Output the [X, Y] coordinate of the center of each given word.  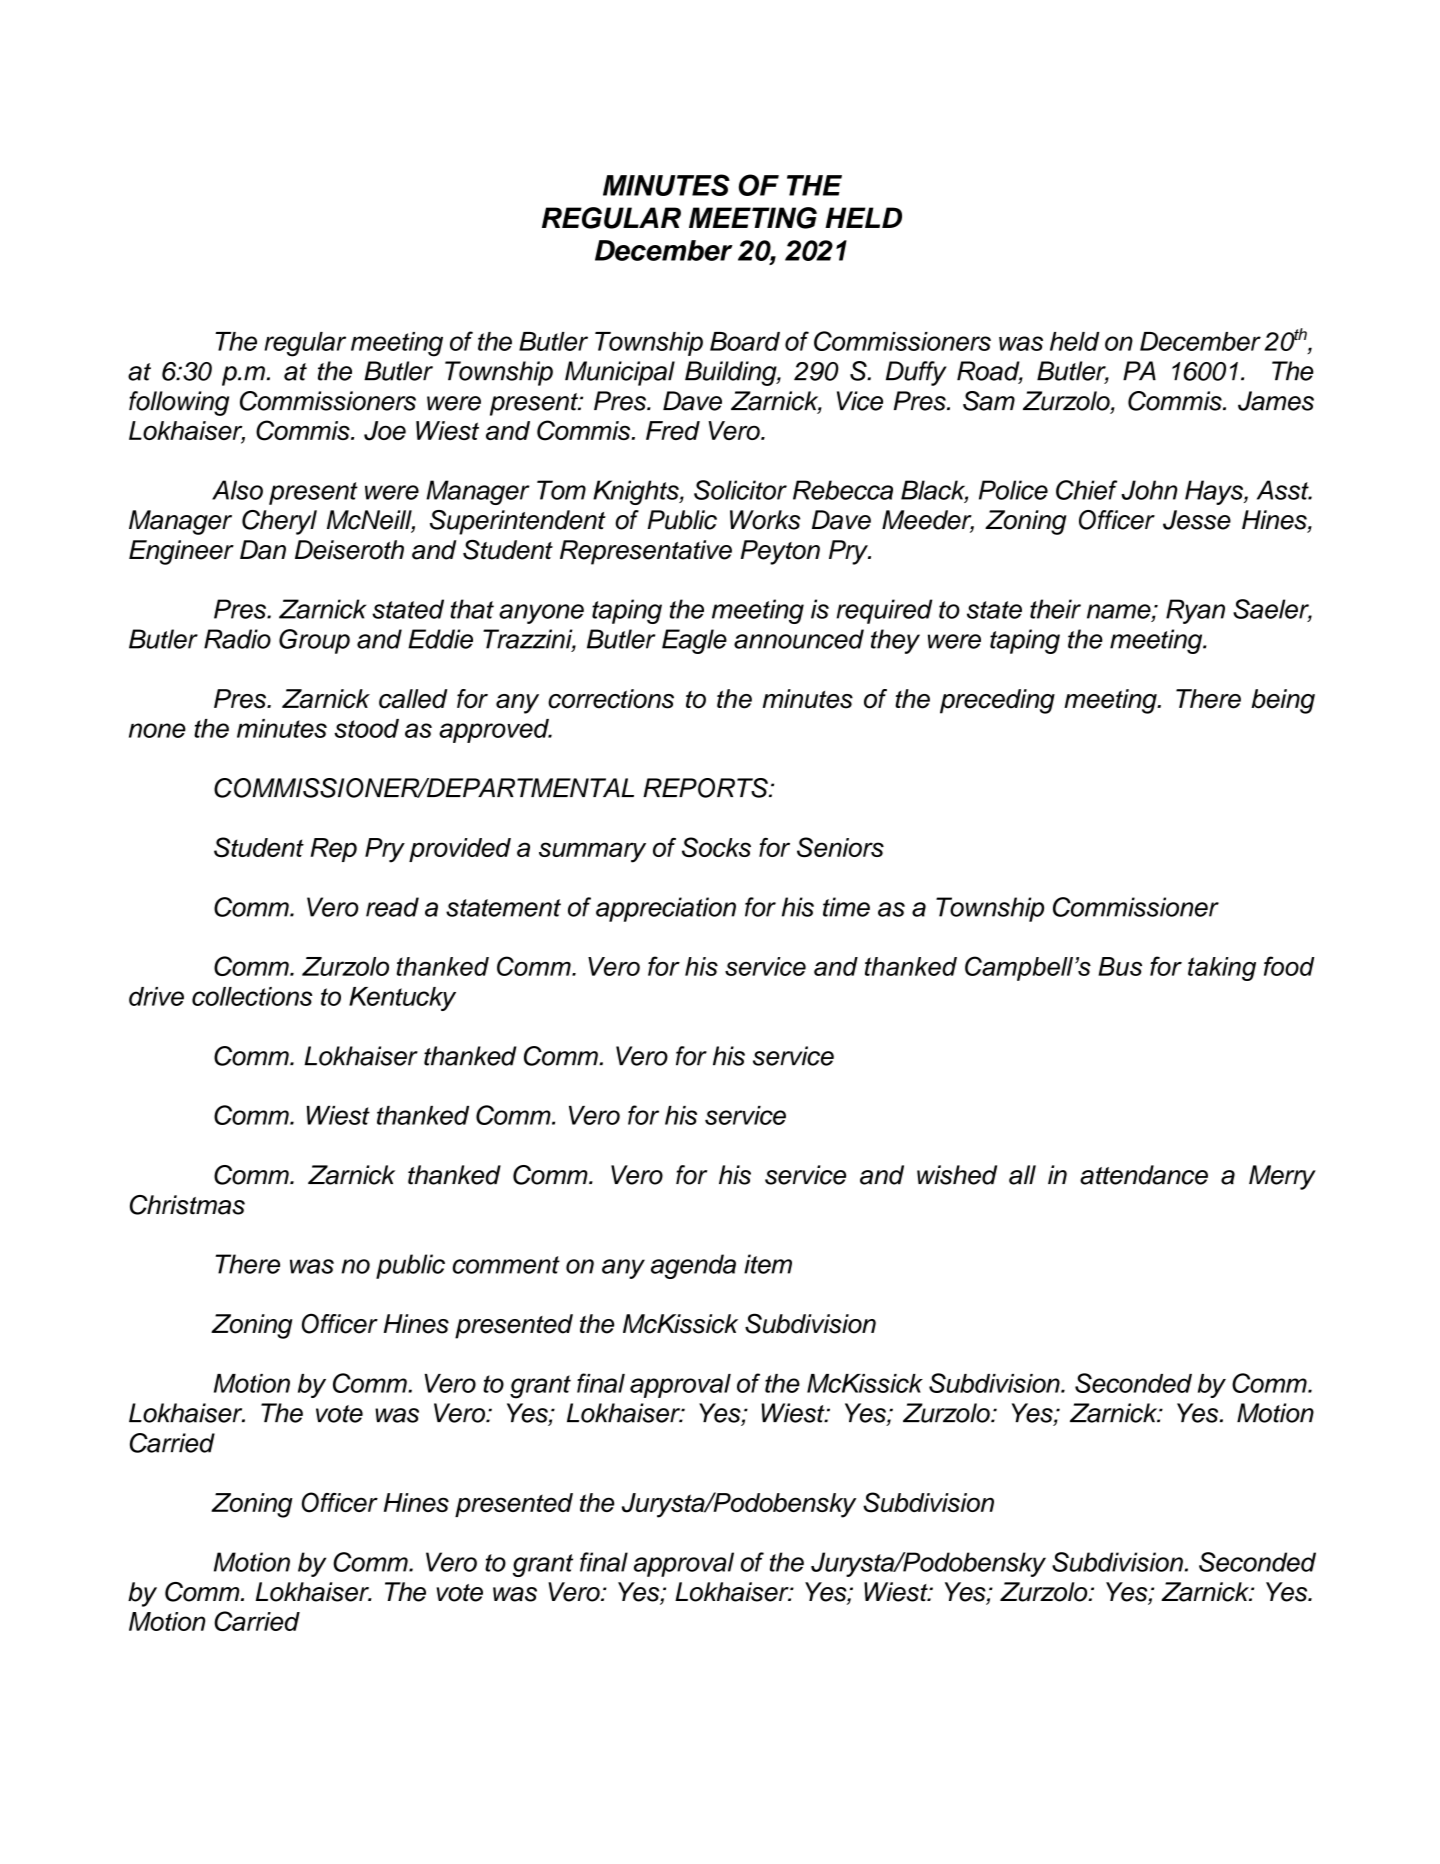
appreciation [666, 909]
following [179, 403]
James [1276, 401]
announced [799, 639]
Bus [1120, 966]
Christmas [187, 1205]
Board [745, 341]
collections [252, 996]
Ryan [1195, 611]
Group [314, 641]
